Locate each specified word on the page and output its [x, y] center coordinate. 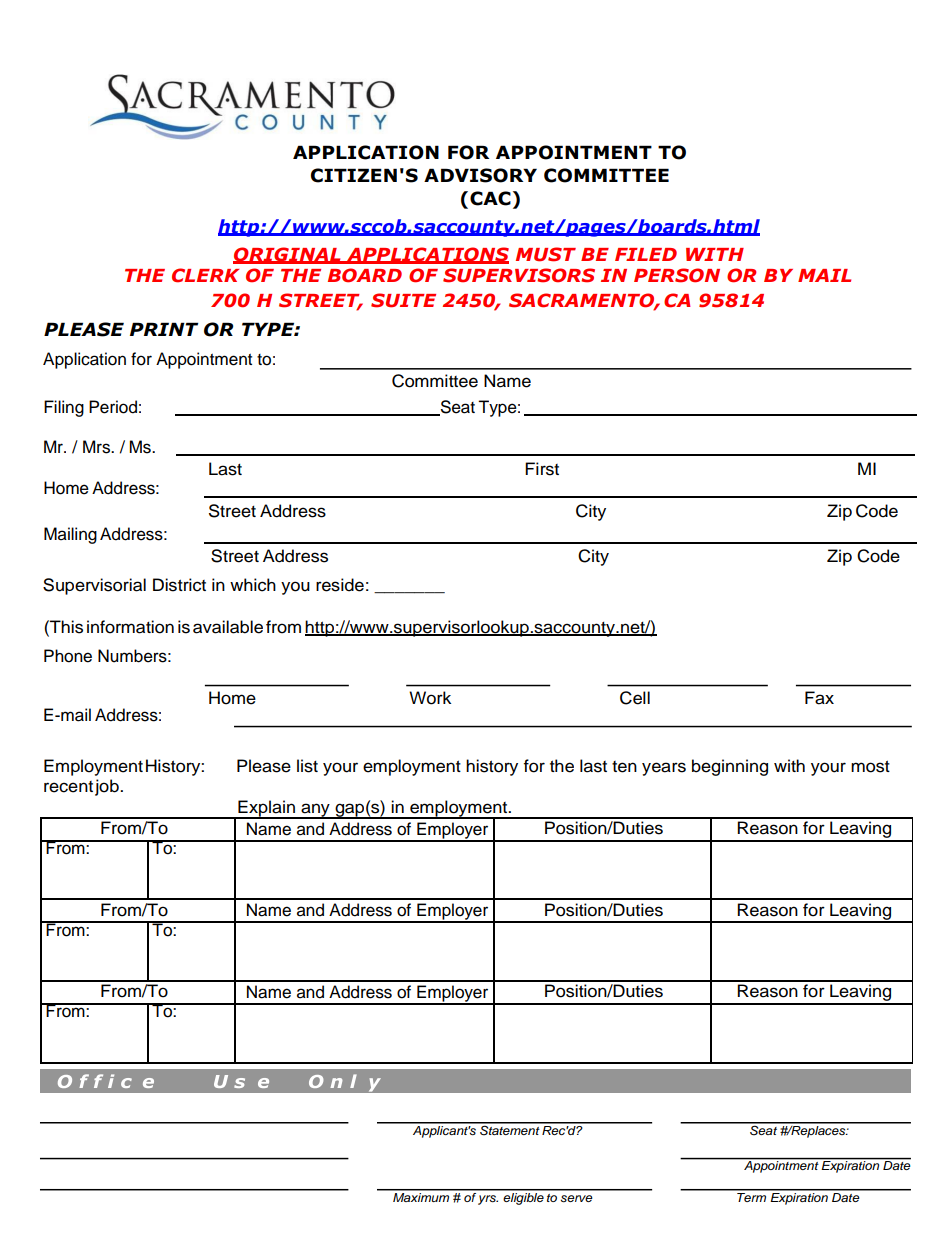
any [315, 811]
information [130, 627]
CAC [490, 198]
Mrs [97, 447]
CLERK [205, 275]
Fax [819, 698]
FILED [646, 254]
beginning [730, 767]
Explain [266, 809]
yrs [488, 1200]
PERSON [677, 275]
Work [430, 698]
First [542, 469]
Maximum [421, 1196]
